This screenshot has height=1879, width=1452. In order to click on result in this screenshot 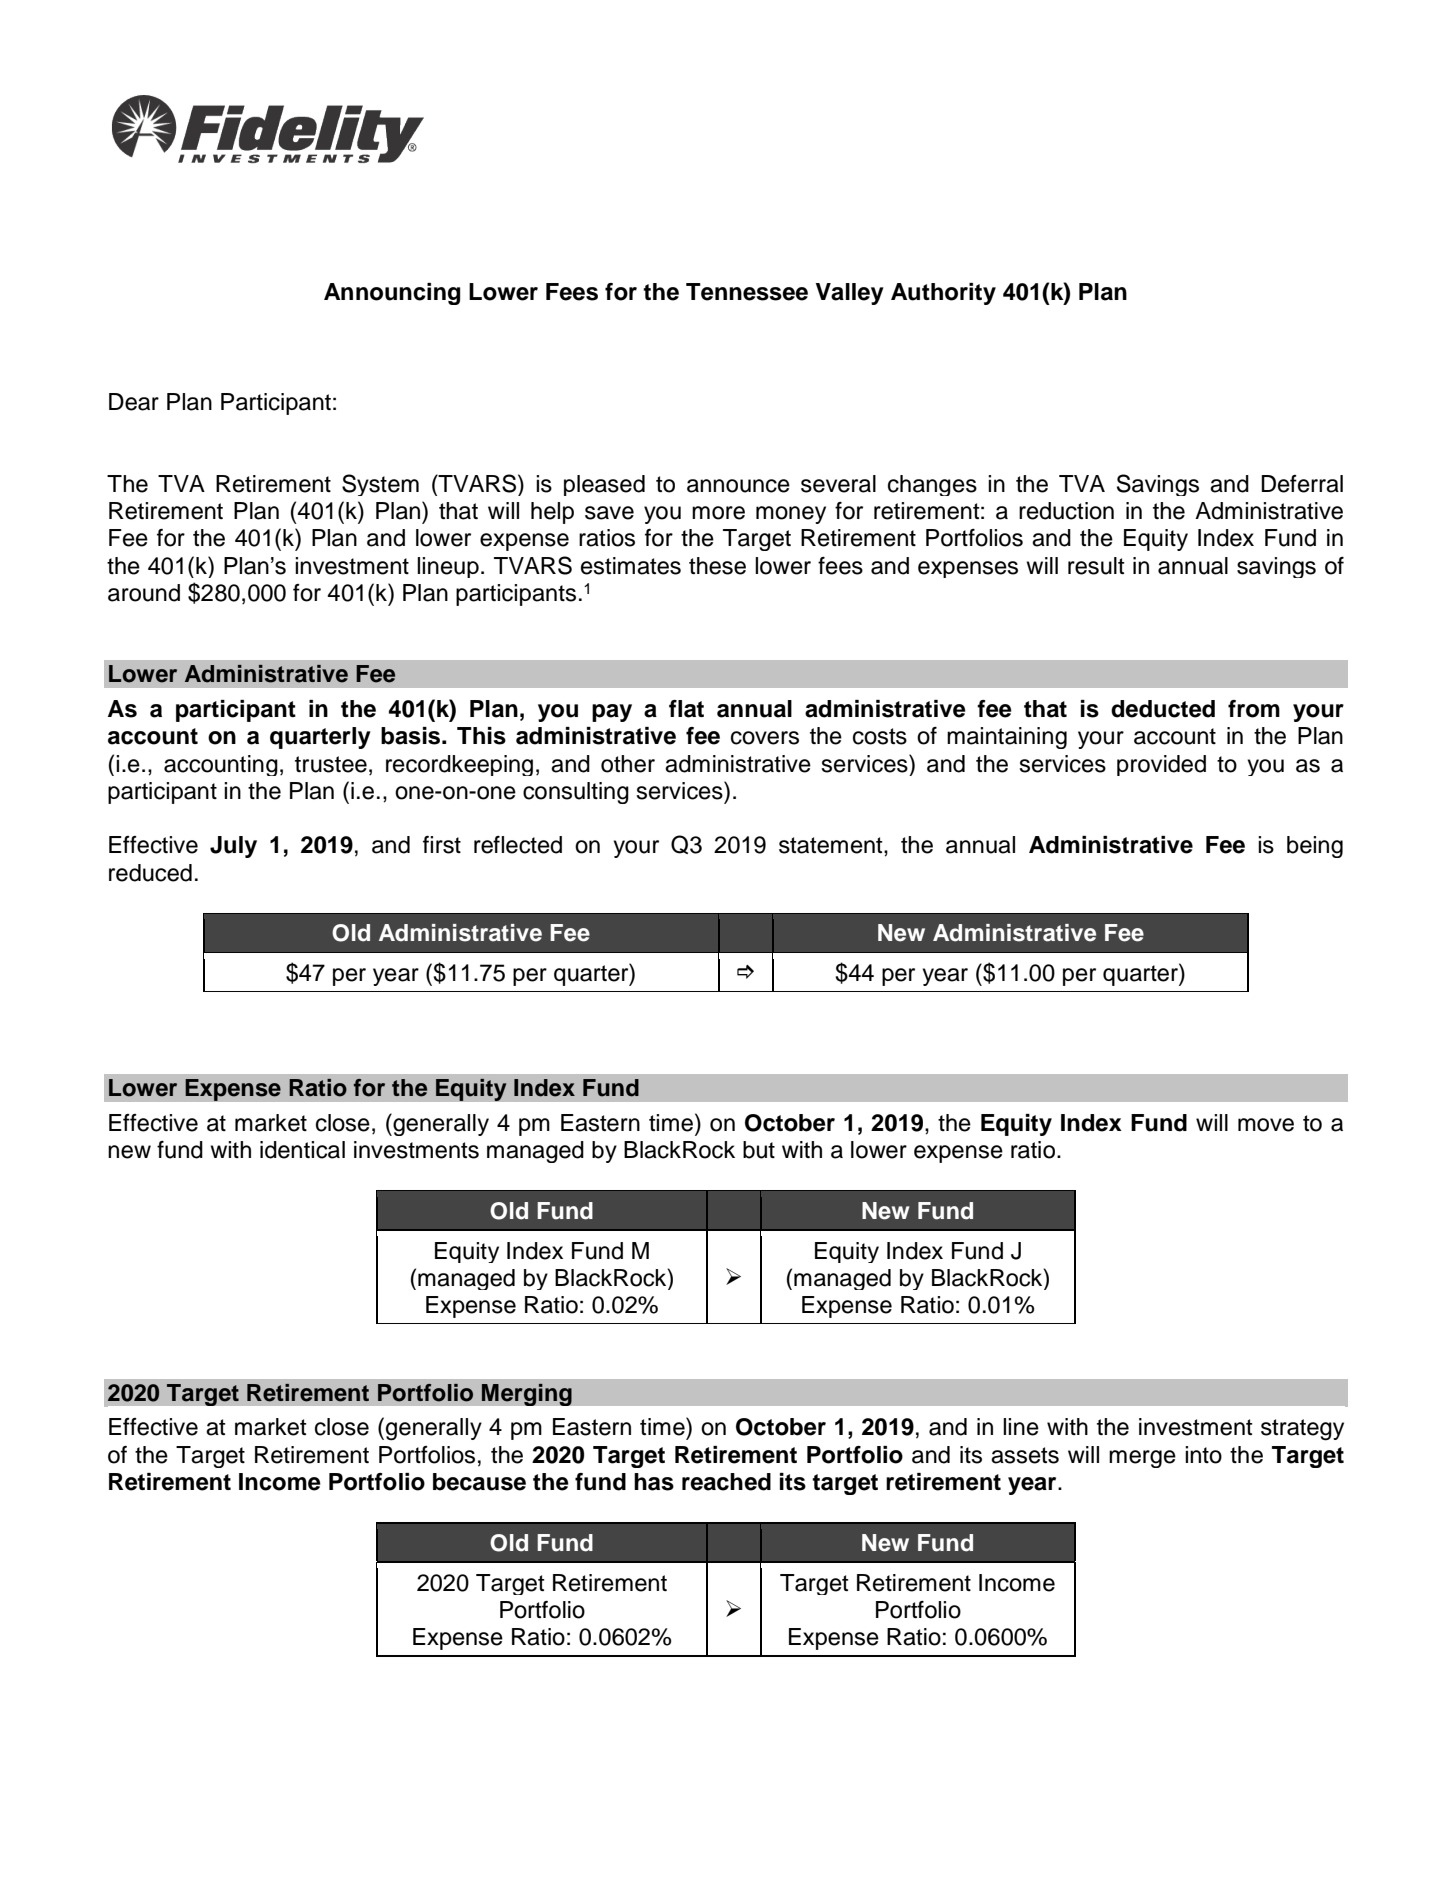, I will do `click(1096, 566)`.
